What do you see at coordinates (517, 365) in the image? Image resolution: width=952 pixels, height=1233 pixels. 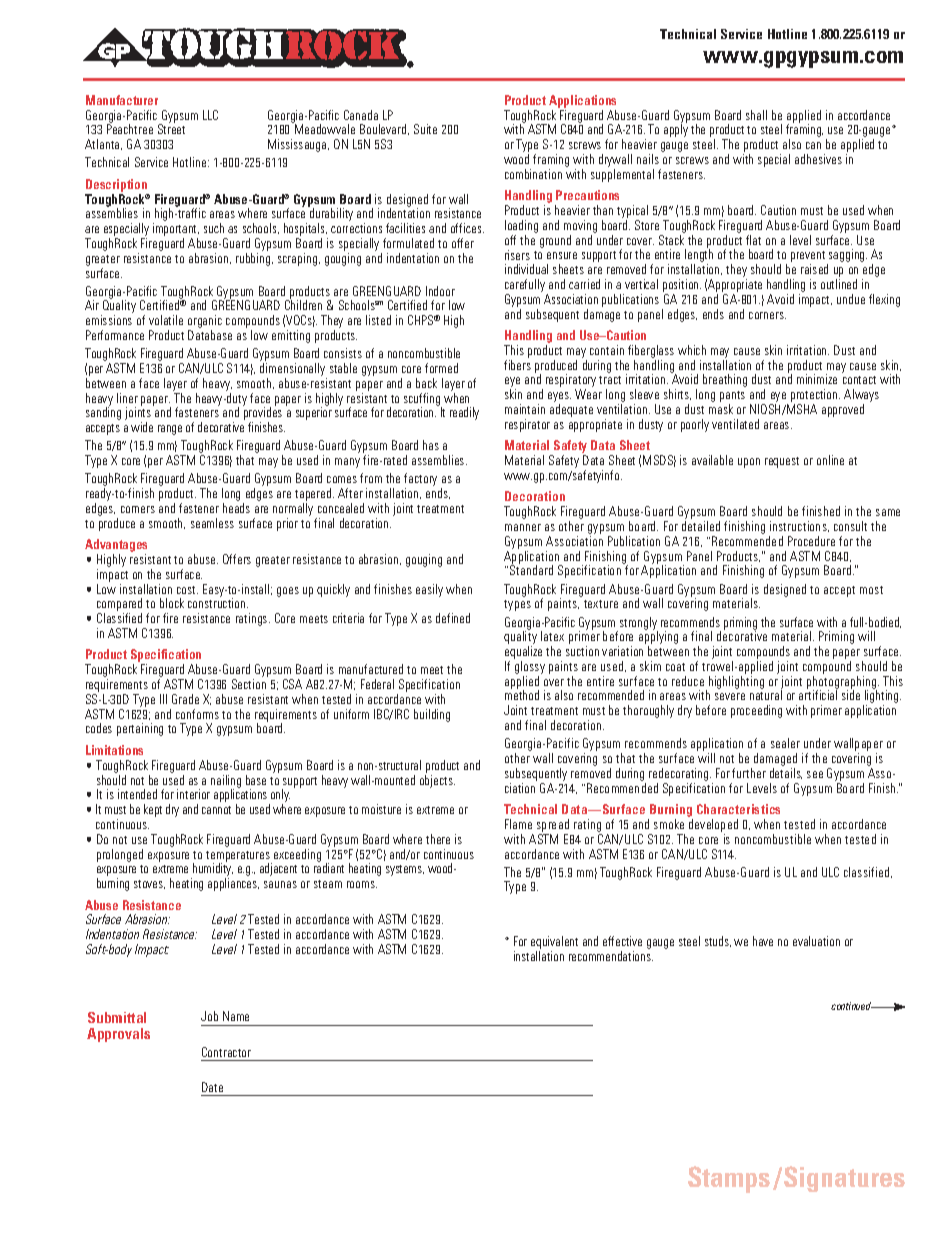 I see `fibers` at bounding box center [517, 365].
